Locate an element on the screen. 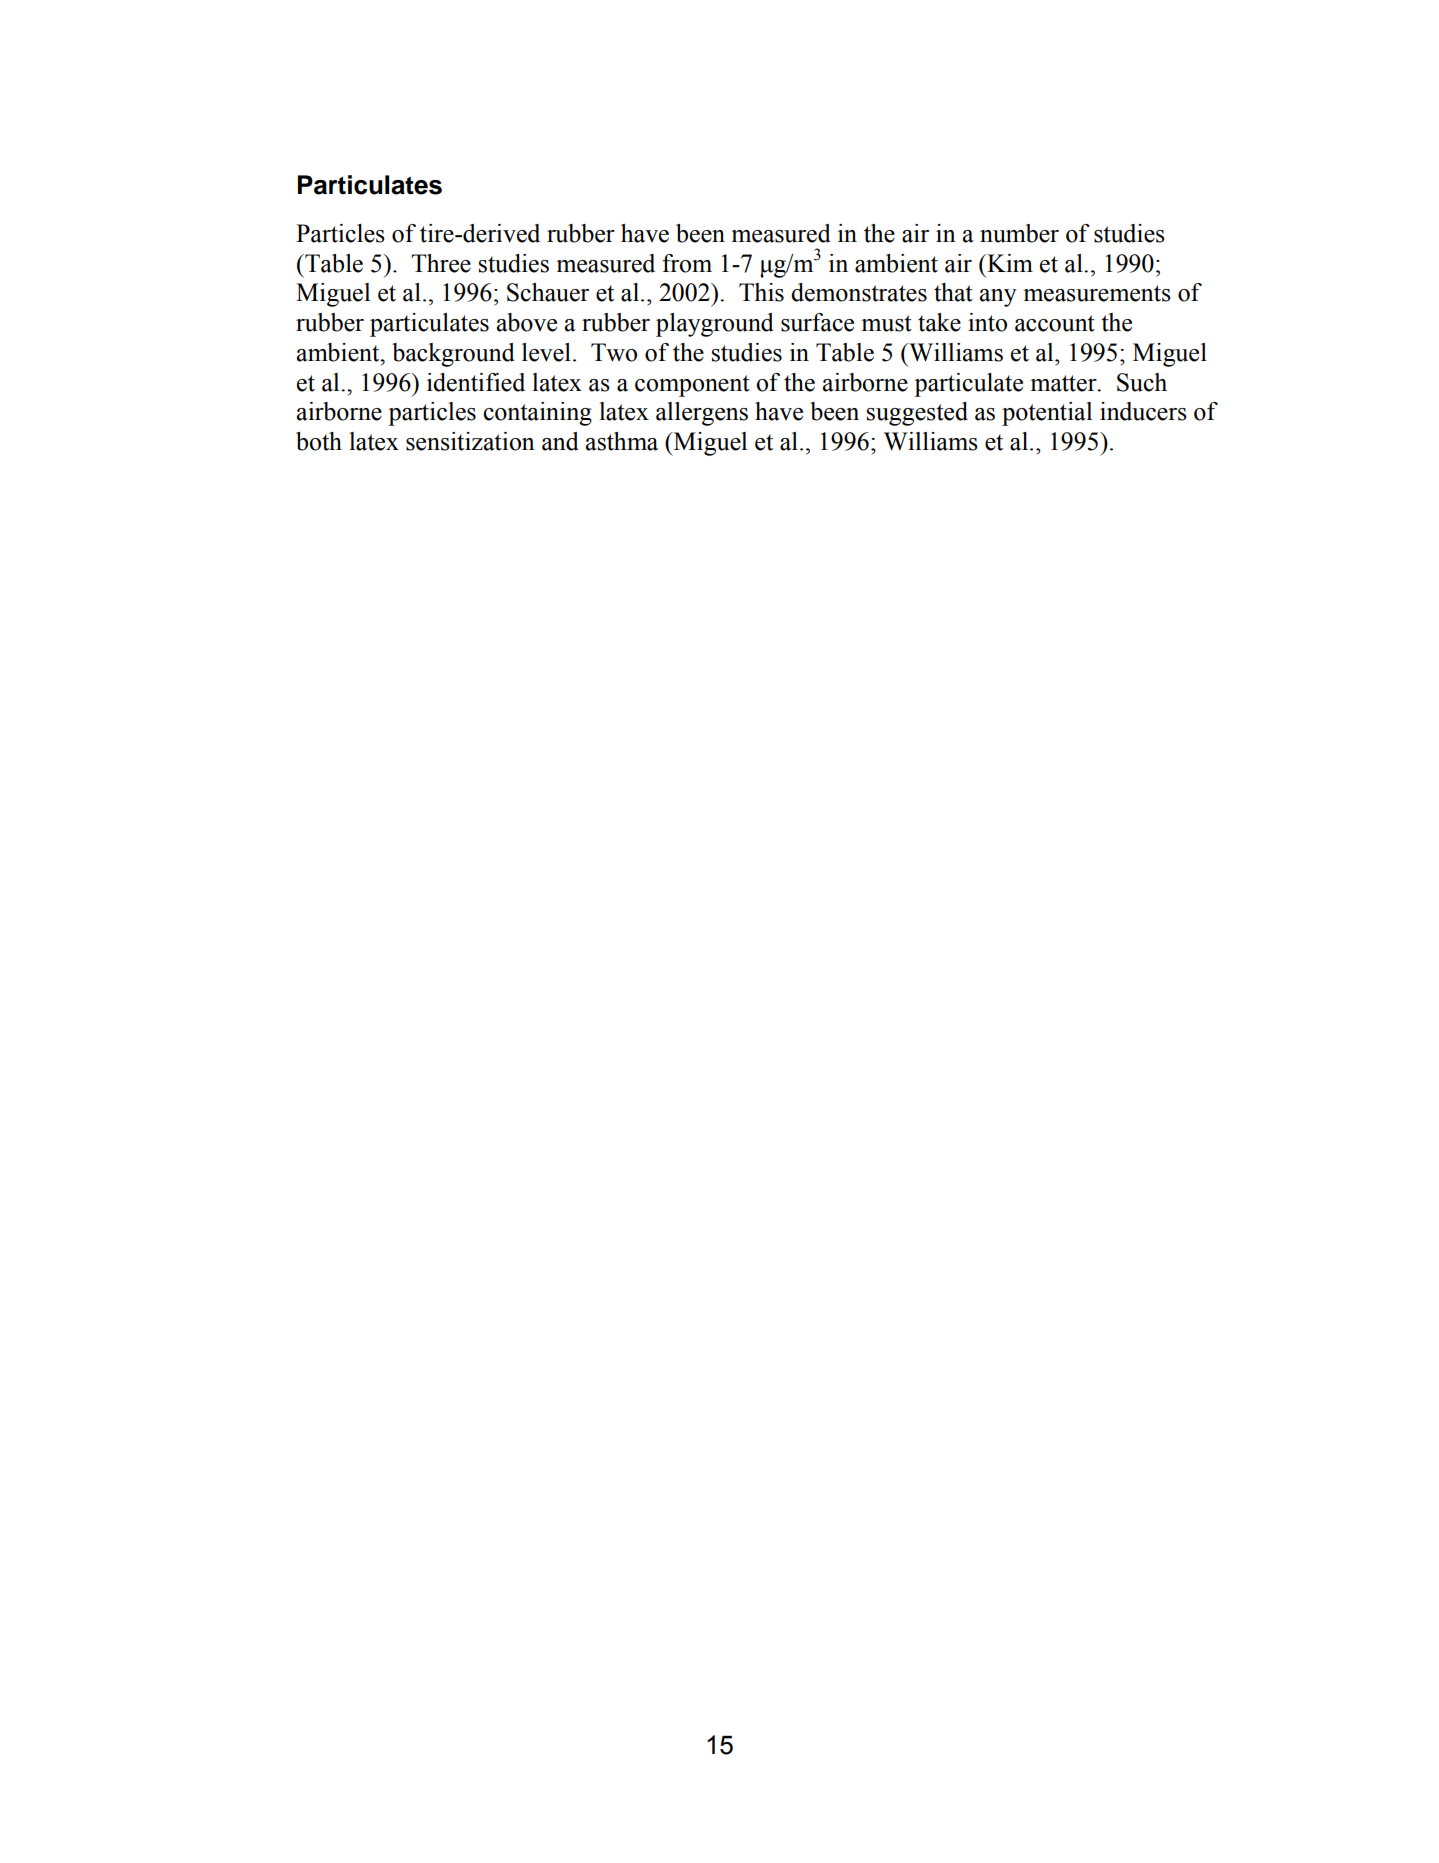  asthma is located at coordinates (622, 441).
